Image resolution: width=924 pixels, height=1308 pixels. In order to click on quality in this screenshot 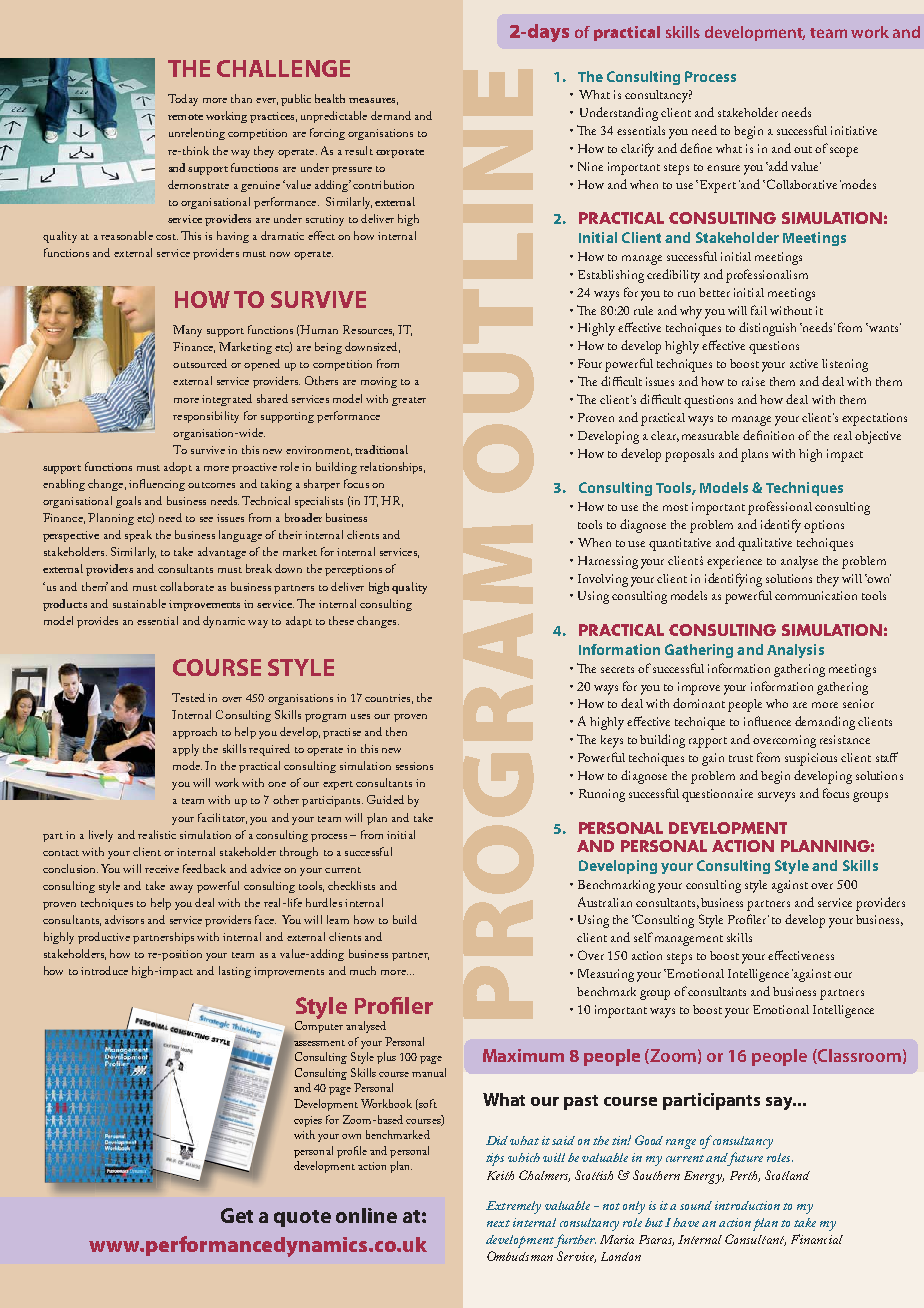, I will do `click(409, 588)`.
